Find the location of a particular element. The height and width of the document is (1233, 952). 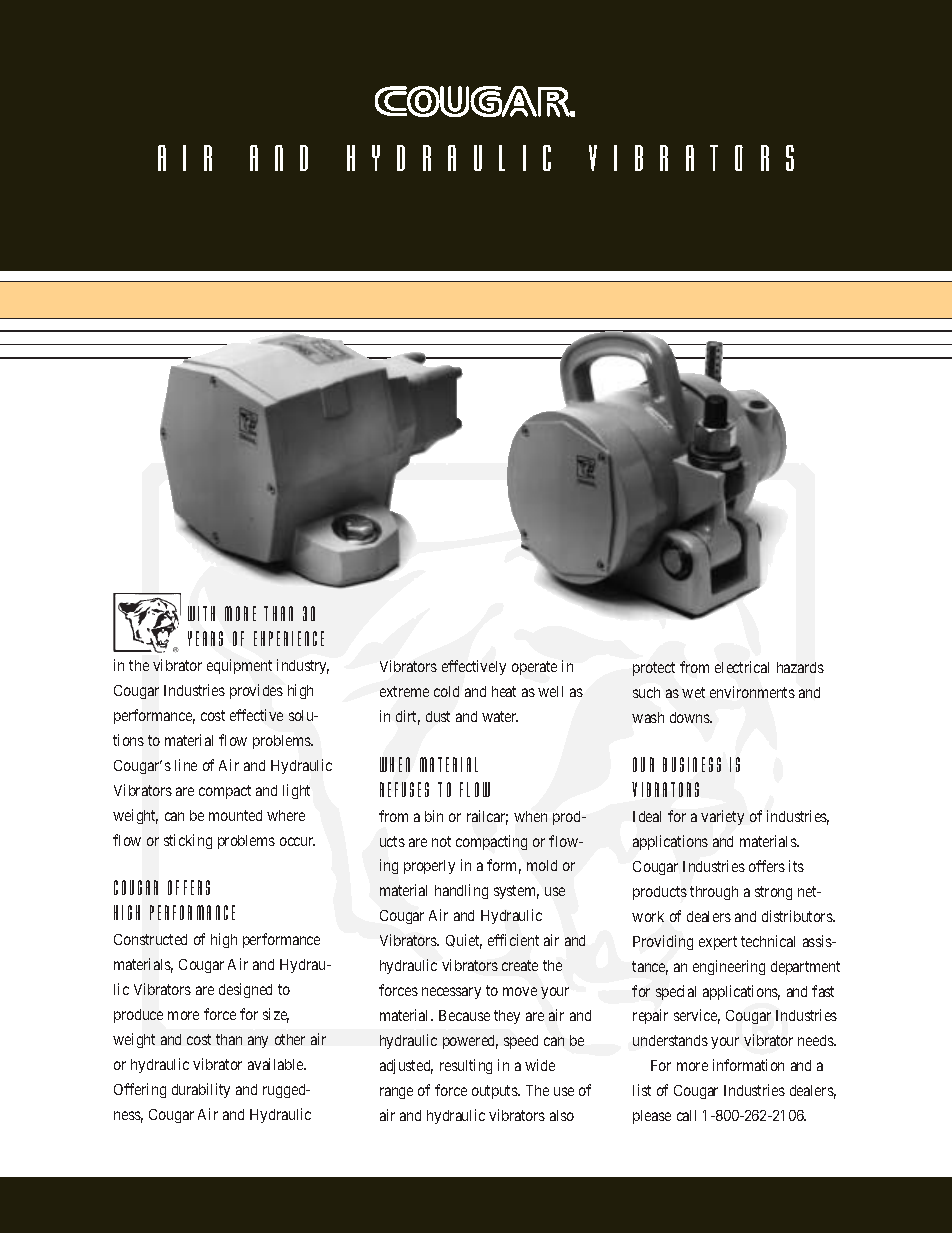

outputs is located at coordinates (495, 1092).
